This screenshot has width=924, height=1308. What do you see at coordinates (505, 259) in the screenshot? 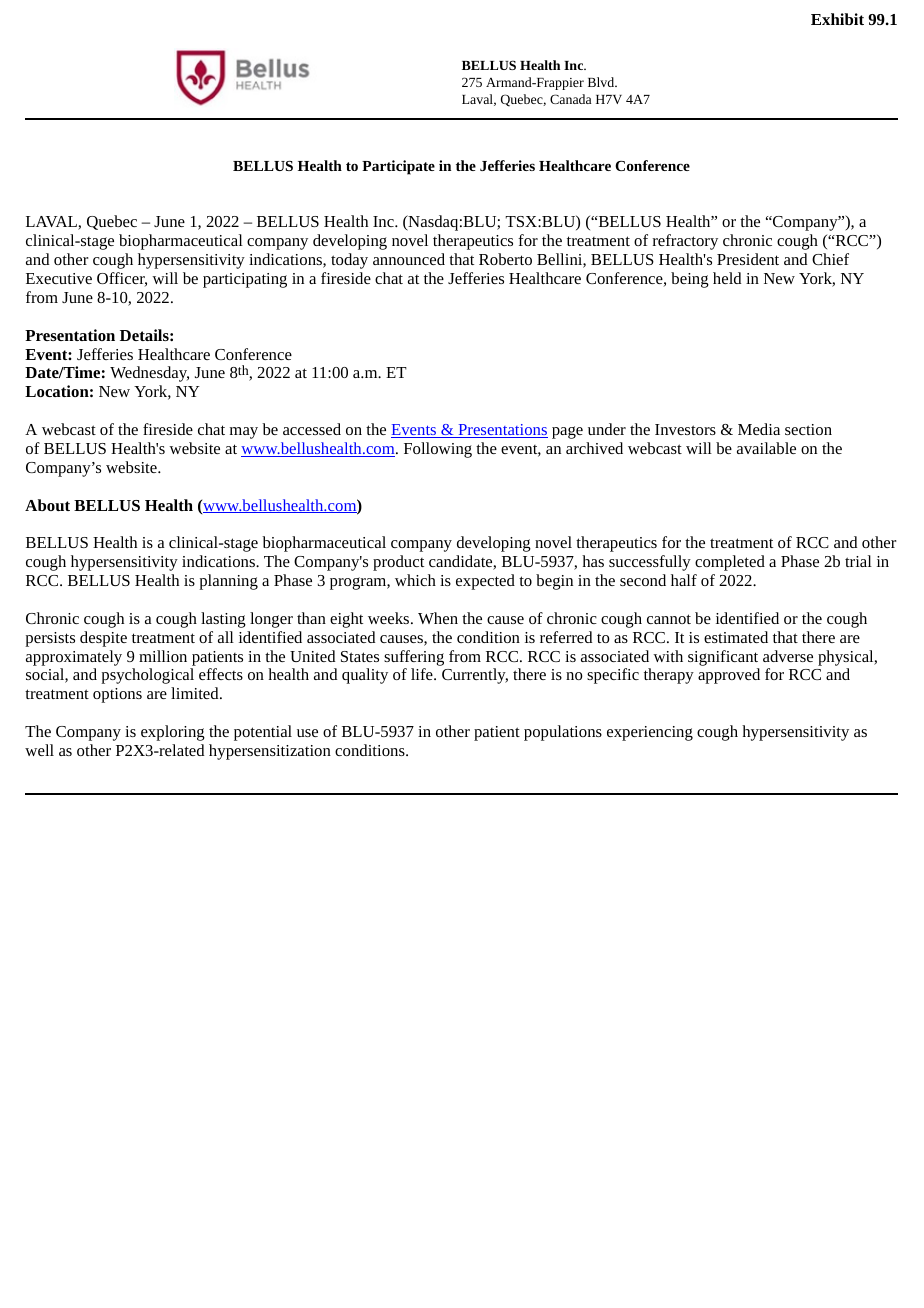
I see `Roberto` at bounding box center [505, 259].
